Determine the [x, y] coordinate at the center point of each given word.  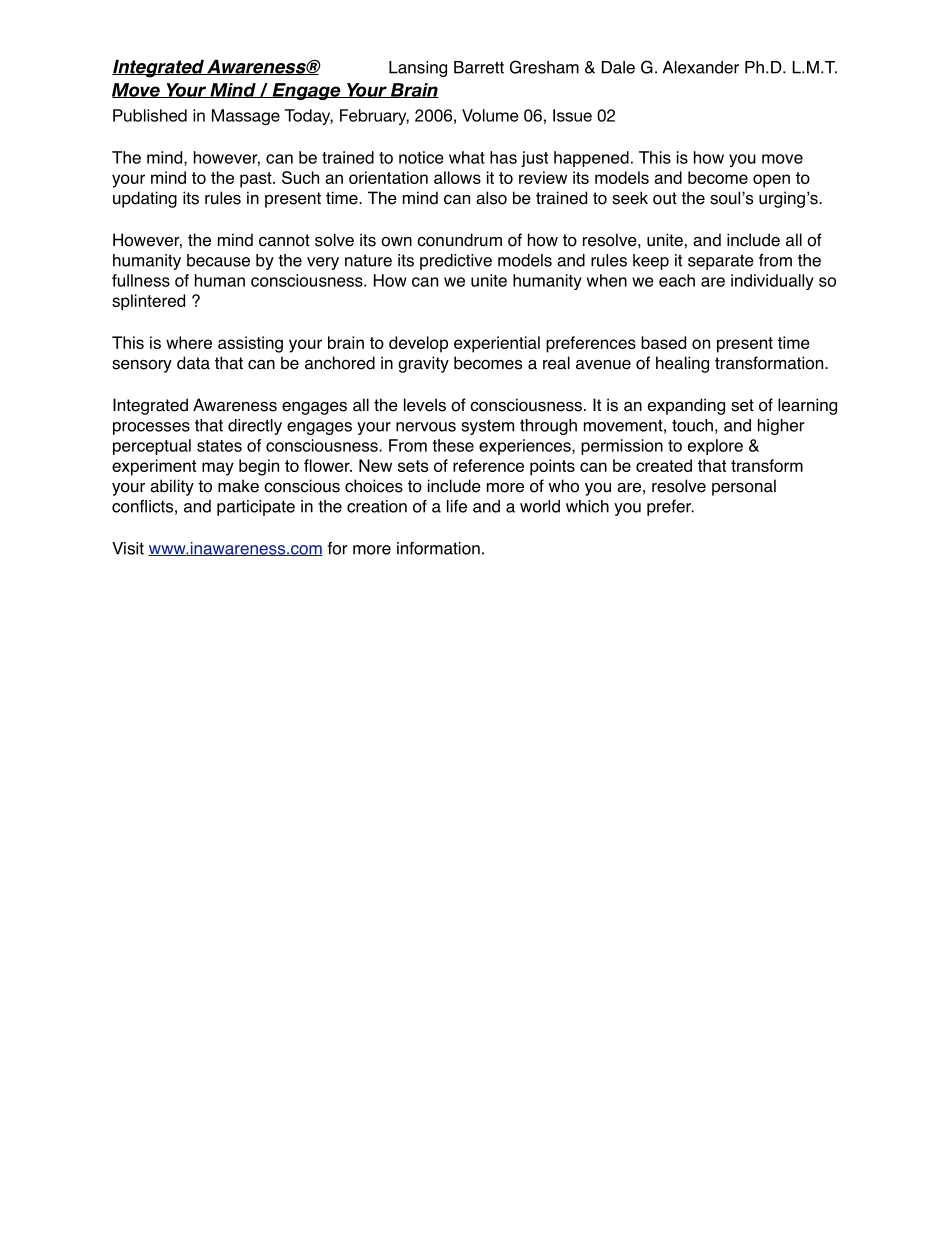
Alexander [700, 67]
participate [256, 508]
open [771, 181]
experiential [497, 344]
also [491, 198]
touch [692, 425]
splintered [148, 302]
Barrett [479, 67]
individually [772, 282]
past [257, 180]
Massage [246, 117]
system [487, 427]
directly [255, 427]
